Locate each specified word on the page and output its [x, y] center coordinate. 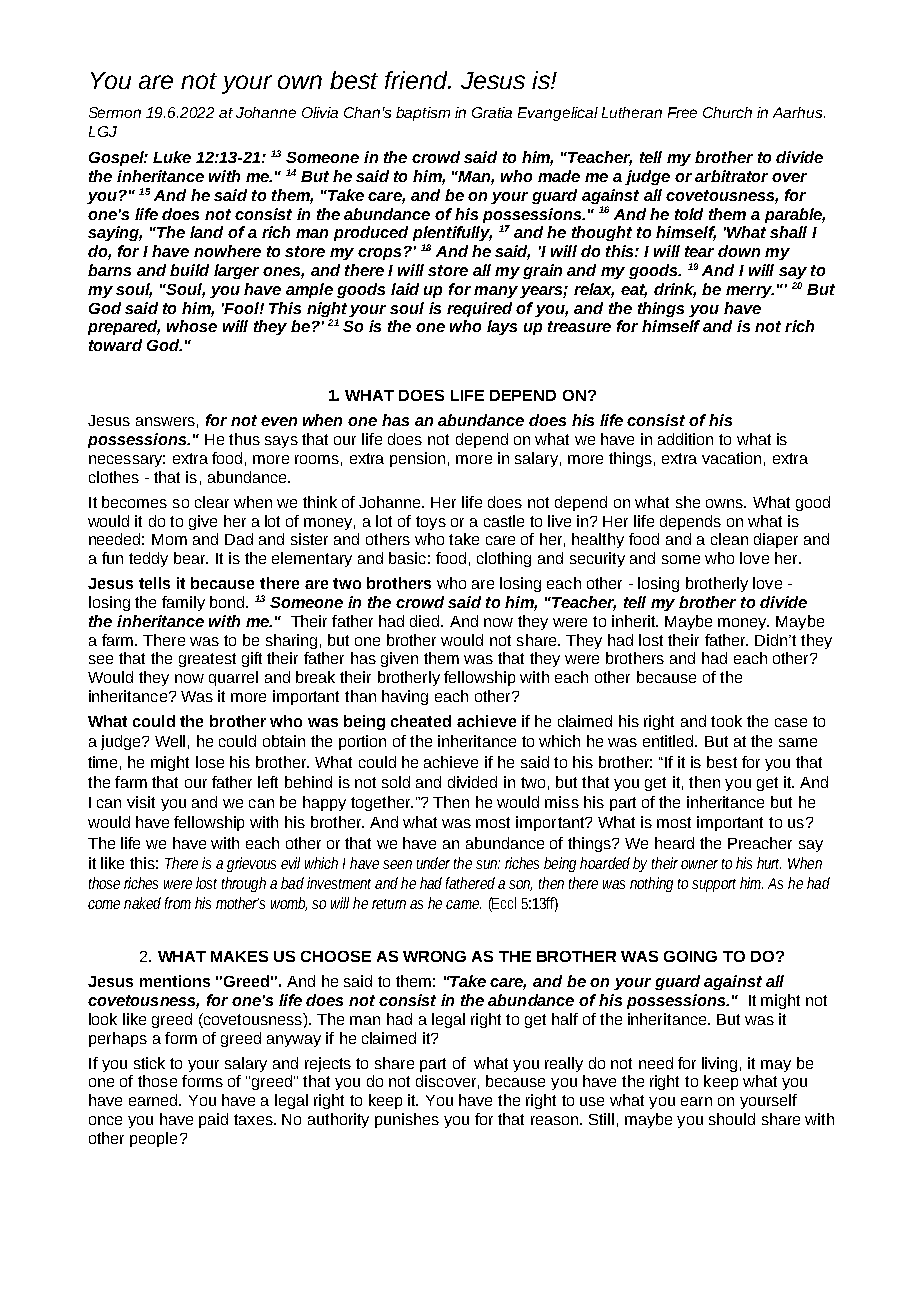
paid [213, 1120]
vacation [731, 458]
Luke [172, 157]
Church [727, 112]
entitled [669, 741]
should [732, 1119]
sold [396, 782]
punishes [407, 1120]
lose [210, 762]
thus [244, 439]
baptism [423, 114]
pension [417, 459]
